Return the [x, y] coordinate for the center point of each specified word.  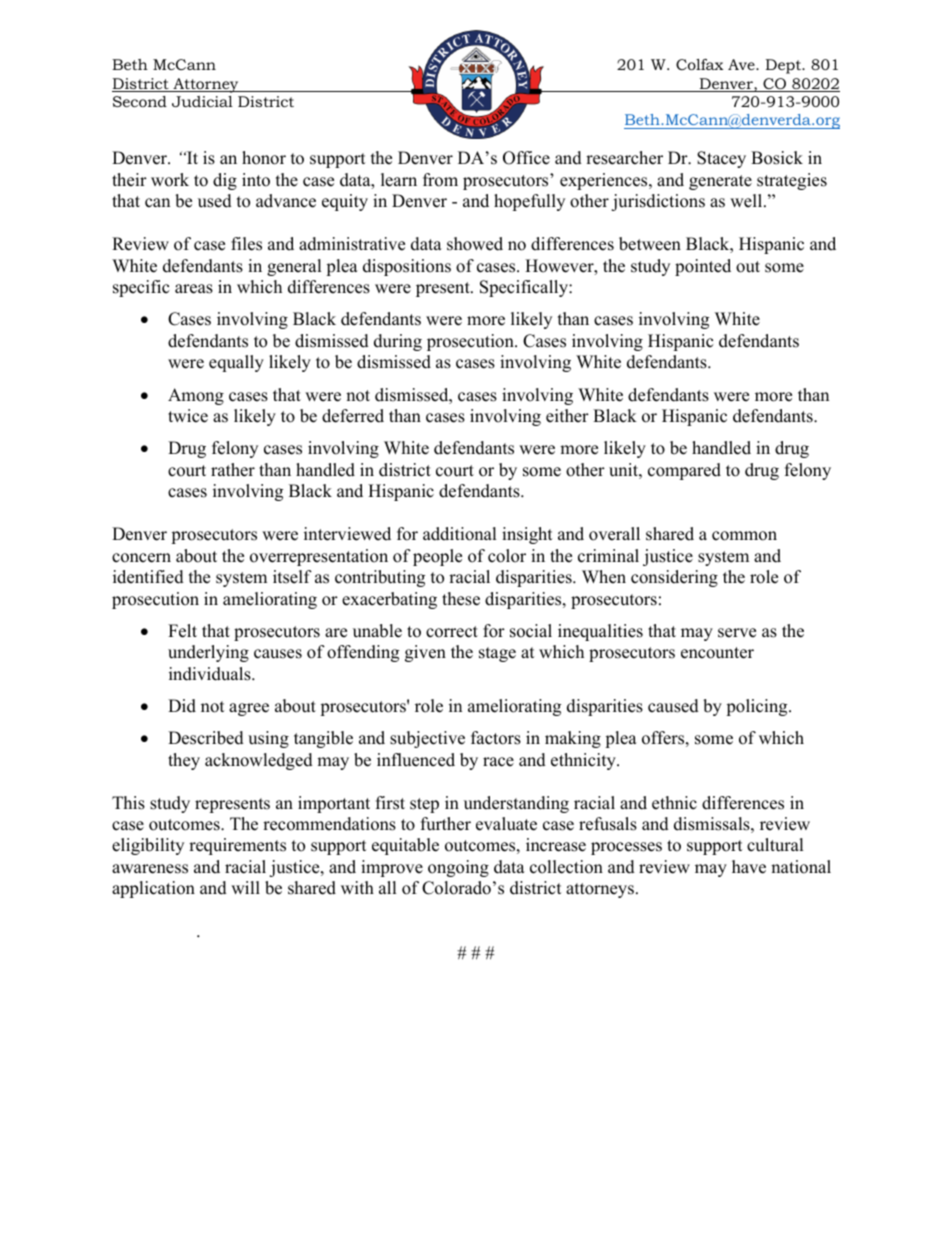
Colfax [699, 64]
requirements [237, 846]
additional [460, 534]
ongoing [458, 868]
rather [233, 470]
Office [526, 158]
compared [684, 471]
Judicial [202, 101]
